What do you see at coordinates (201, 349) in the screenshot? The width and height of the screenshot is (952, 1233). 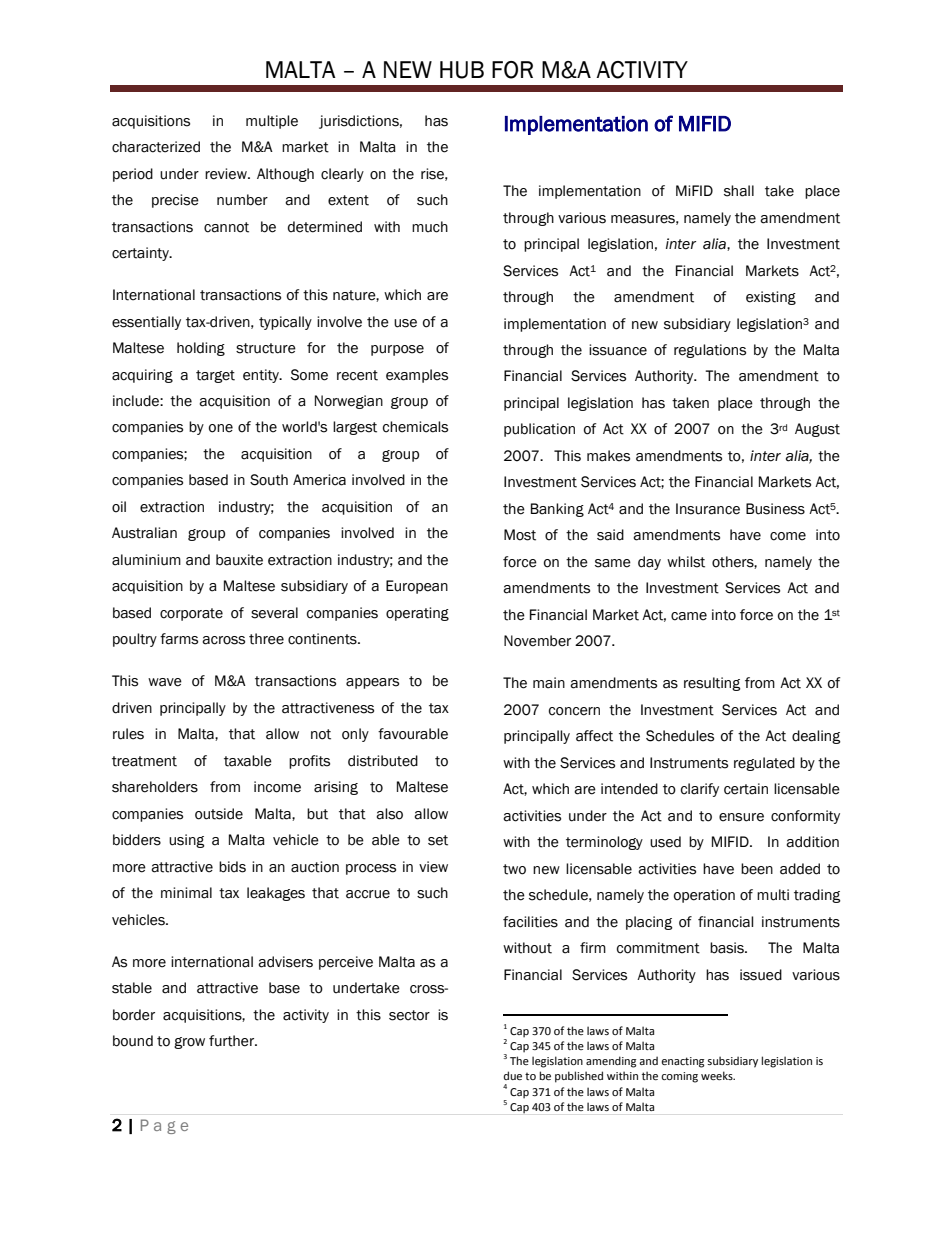 I see `holding` at bounding box center [201, 349].
